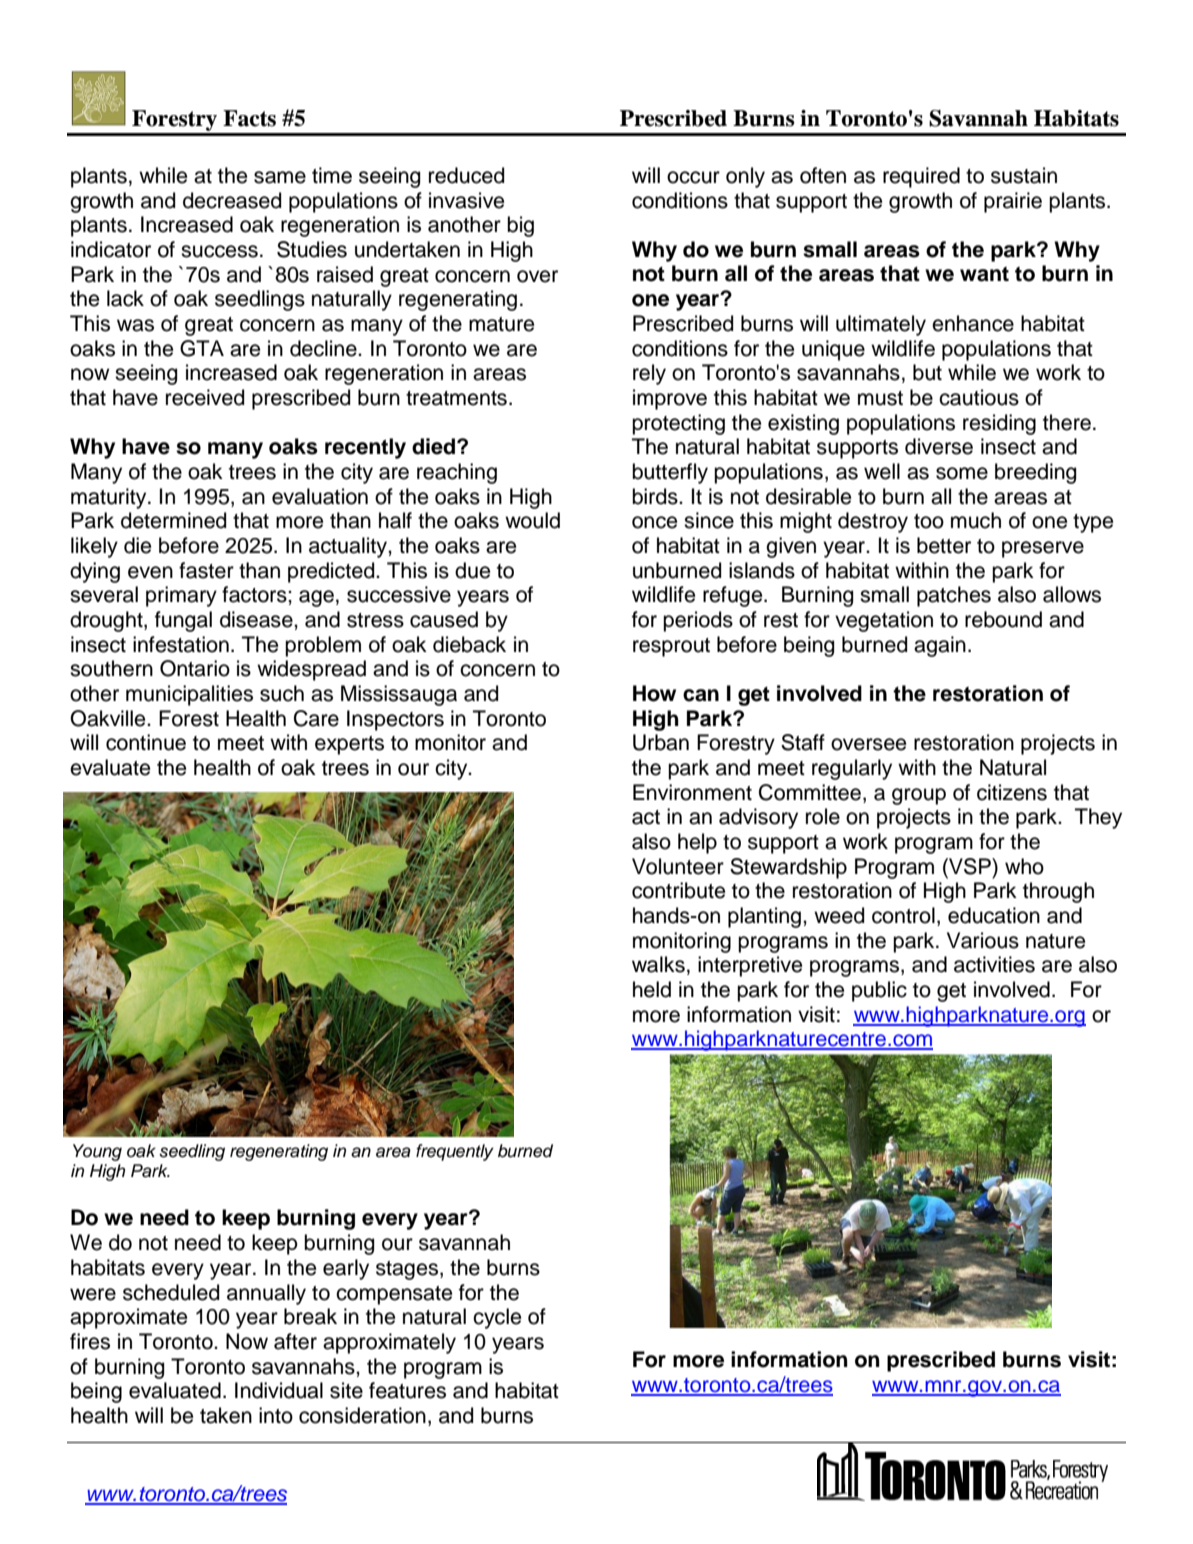  Describe the element at coordinates (146, 742) in the screenshot. I see `continue` at that location.
